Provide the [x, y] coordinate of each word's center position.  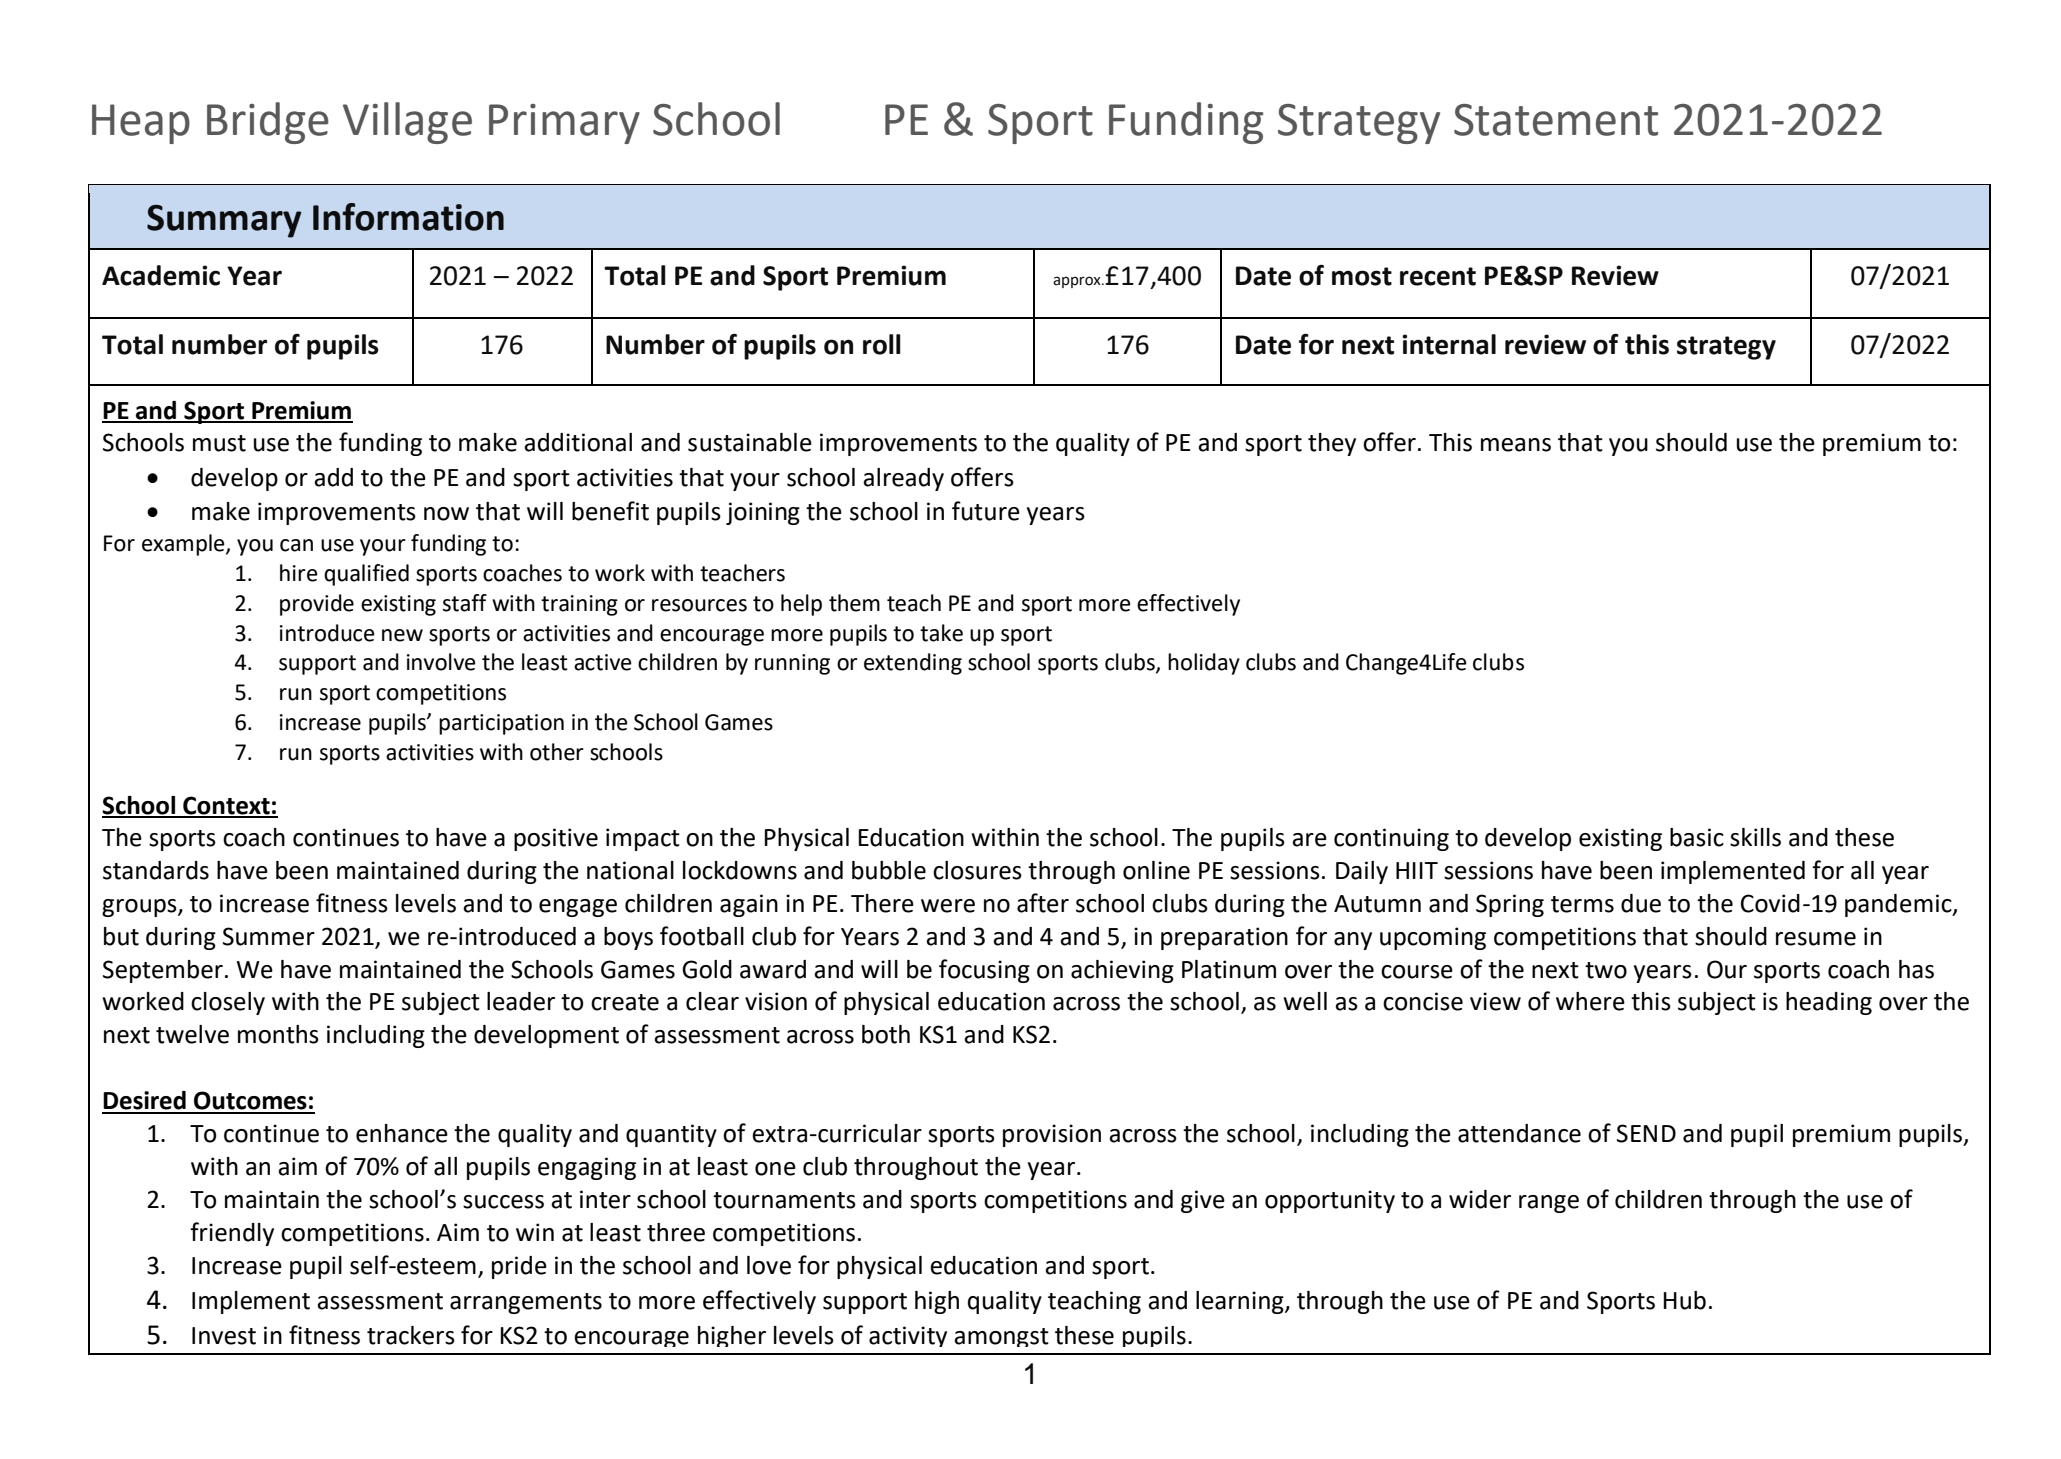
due [1641, 903]
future [986, 511]
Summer [269, 936]
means [1516, 445]
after [1043, 903]
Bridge [268, 123]
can [296, 545]
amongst [1001, 1337]
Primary [564, 124]
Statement [1556, 120]
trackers [411, 1335]
